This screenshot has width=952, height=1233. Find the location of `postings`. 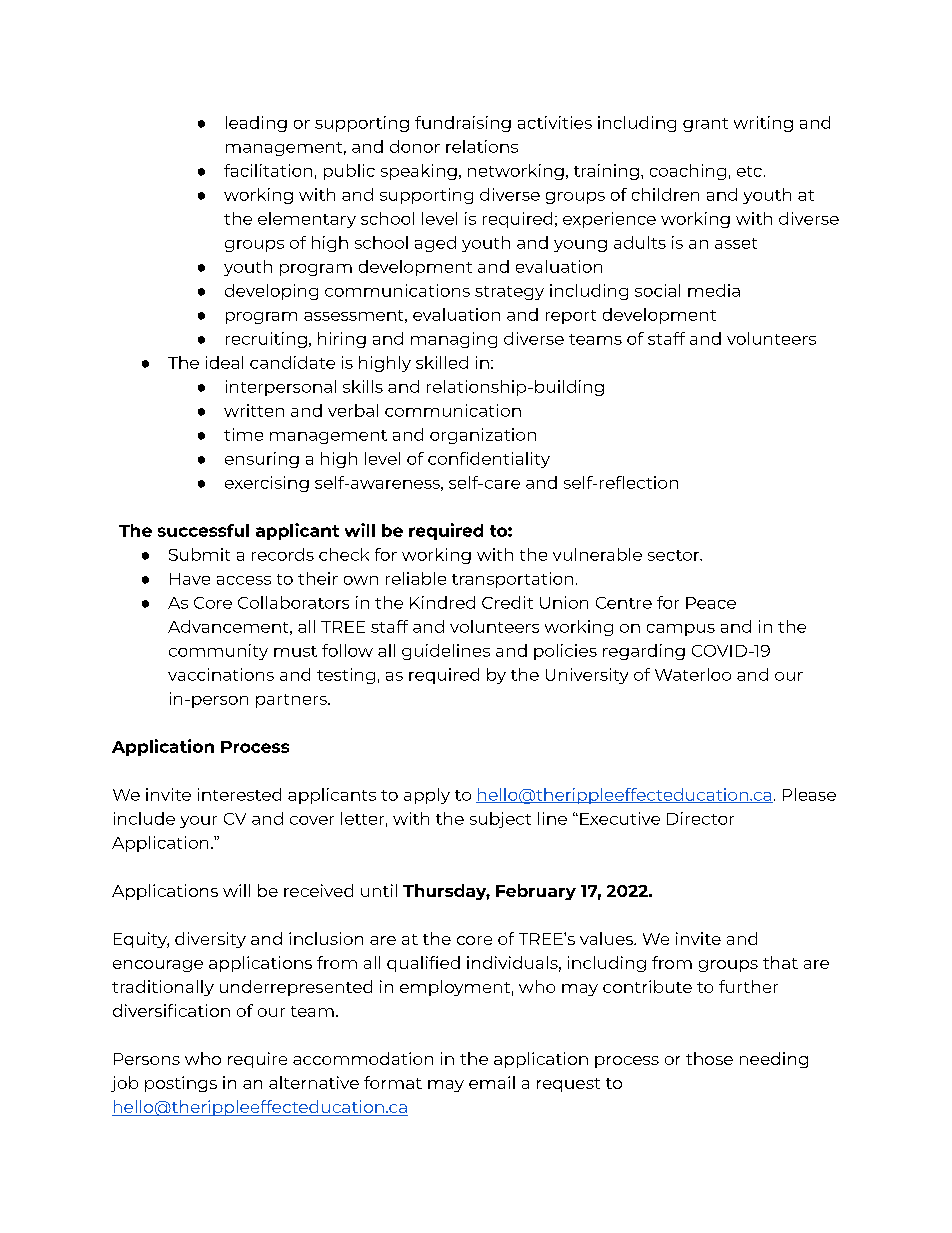

postings is located at coordinates (181, 1084).
